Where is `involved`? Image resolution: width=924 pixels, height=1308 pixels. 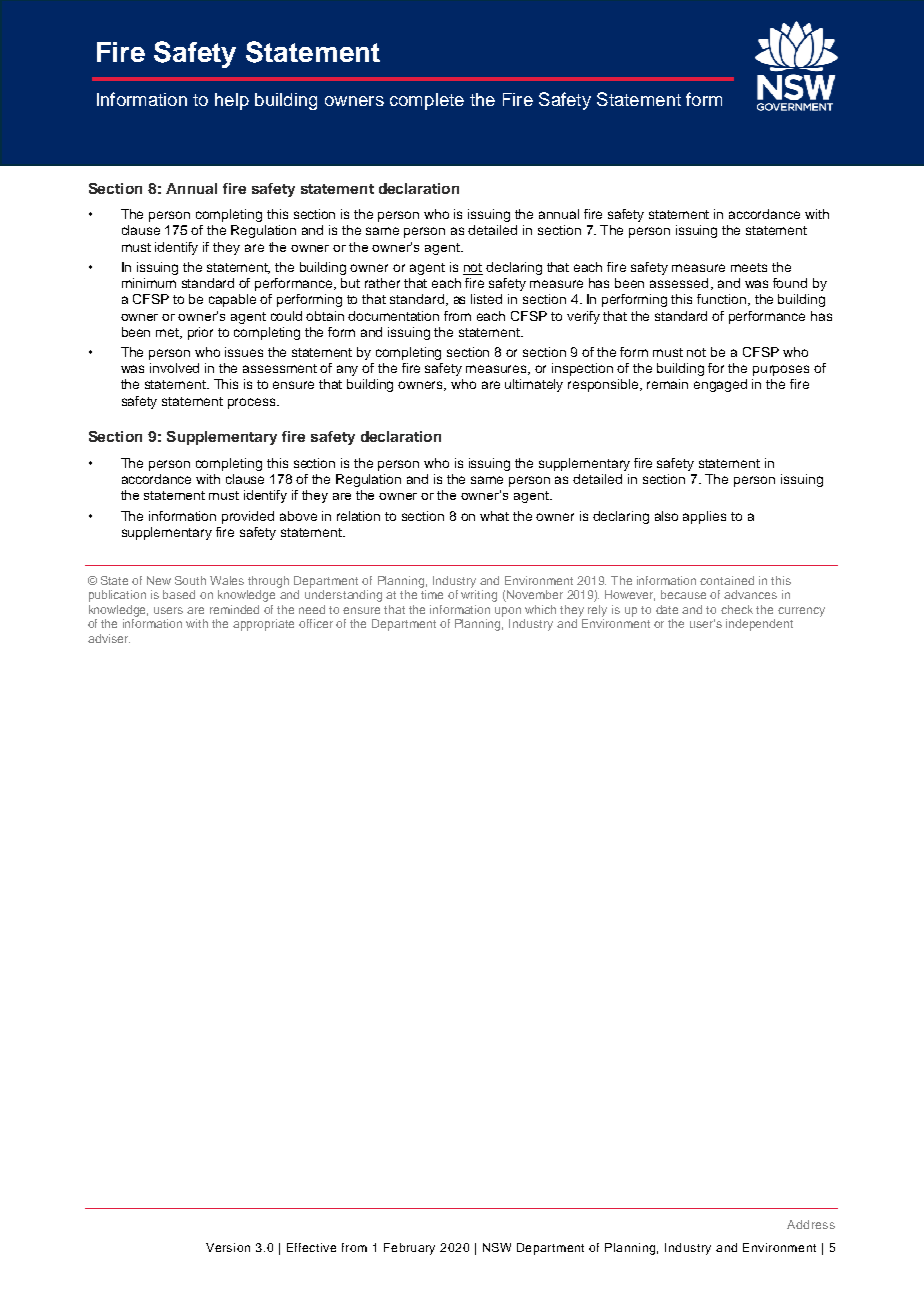
involved is located at coordinates (174, 368).
